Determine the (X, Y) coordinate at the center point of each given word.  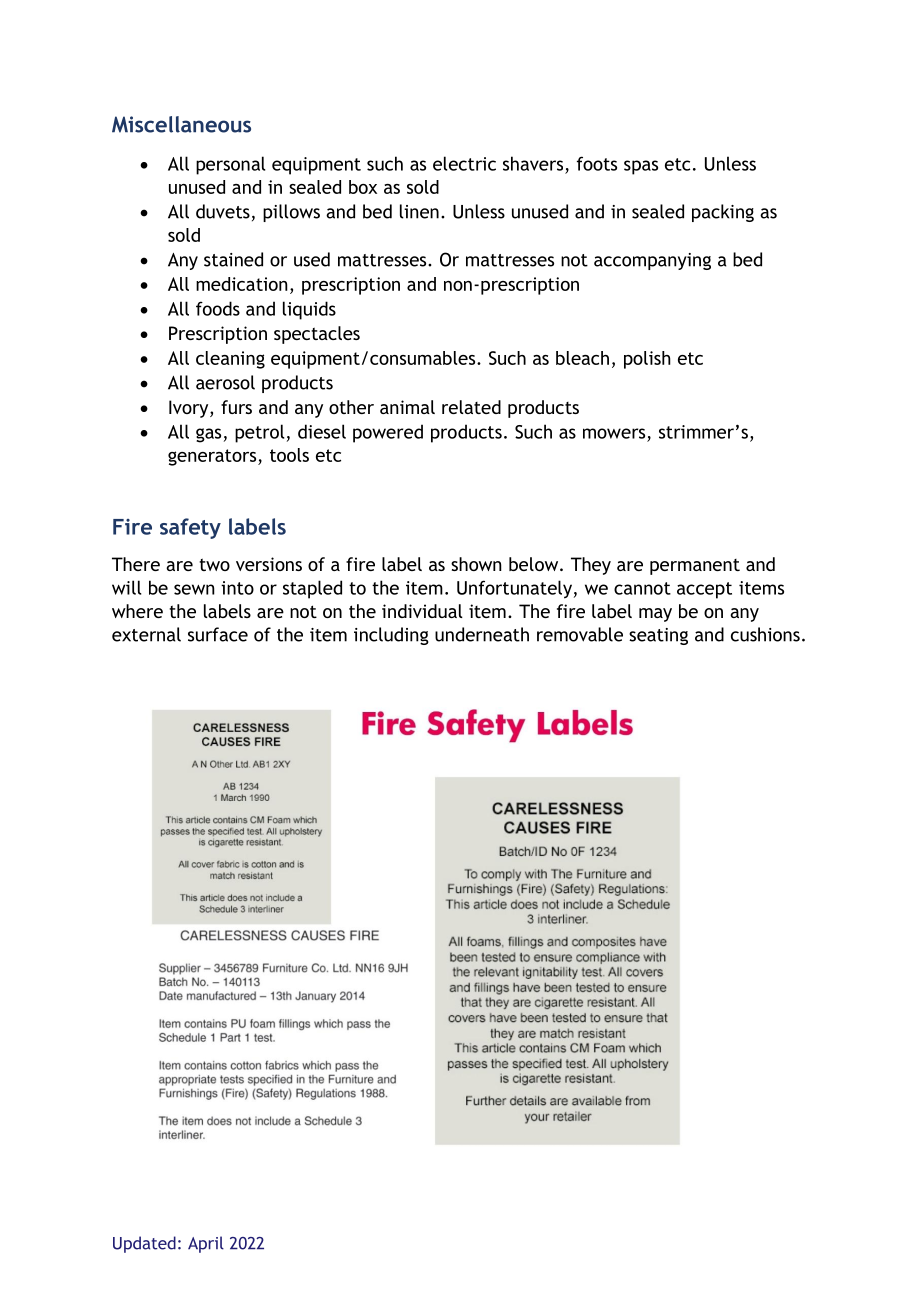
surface (218, 634)
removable (580, 634)
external (146, 634)
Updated (144, 1244)
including (391, 636)
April (206, 1244)
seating (658, 636)
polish (647, 360)
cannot (642, 588)
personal (231, 165)
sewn (194, 589)
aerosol (225, 382)
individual (422, 611)
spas (641, 167)
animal (407, 407)
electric (464, 163)
